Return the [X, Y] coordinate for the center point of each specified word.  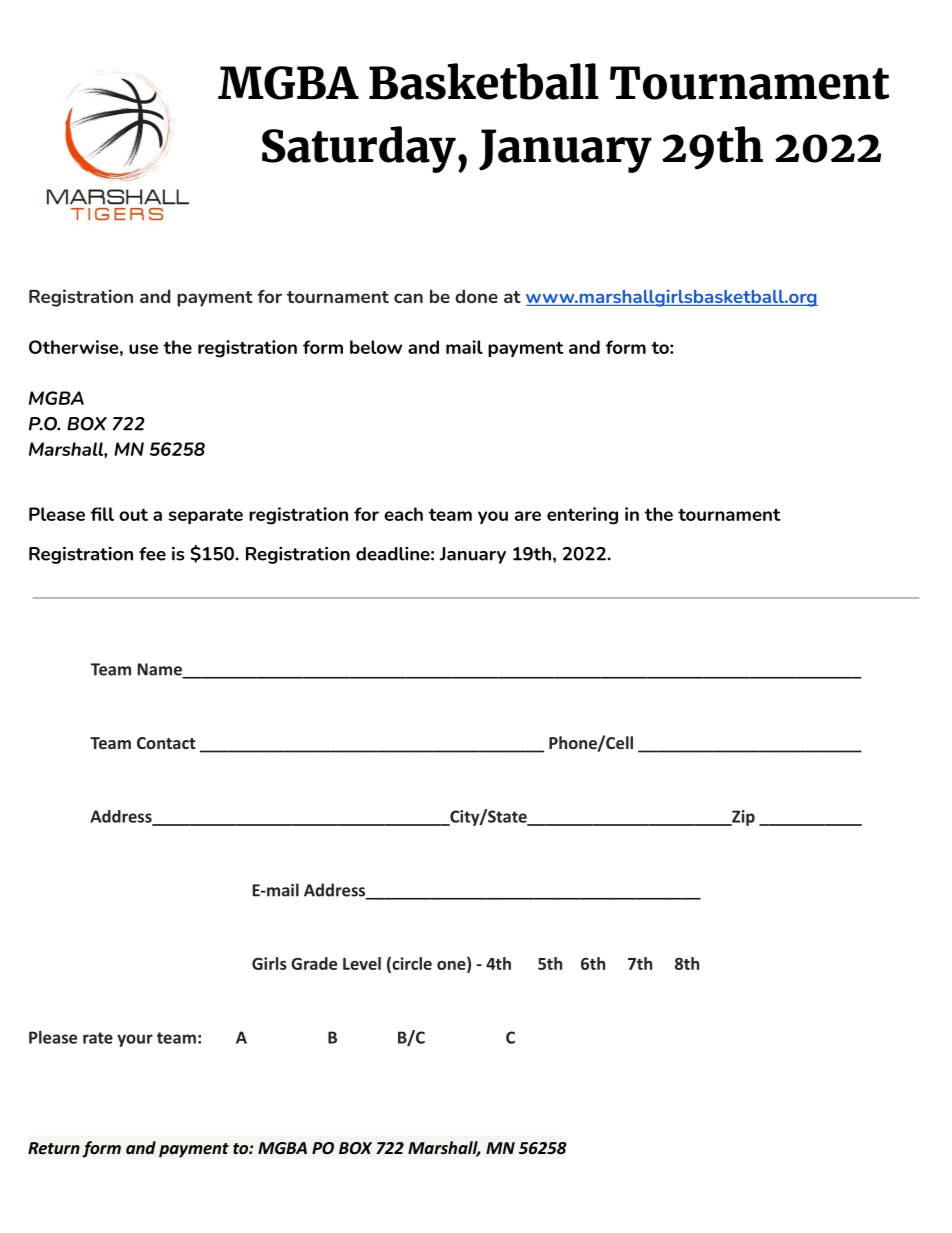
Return [54, 1148]
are [528, 516]
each [403, 514]
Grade [314, 963]
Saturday [359, 149]
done [476, 296]
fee [152, 554]
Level [362, 963]
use [143, 349]
